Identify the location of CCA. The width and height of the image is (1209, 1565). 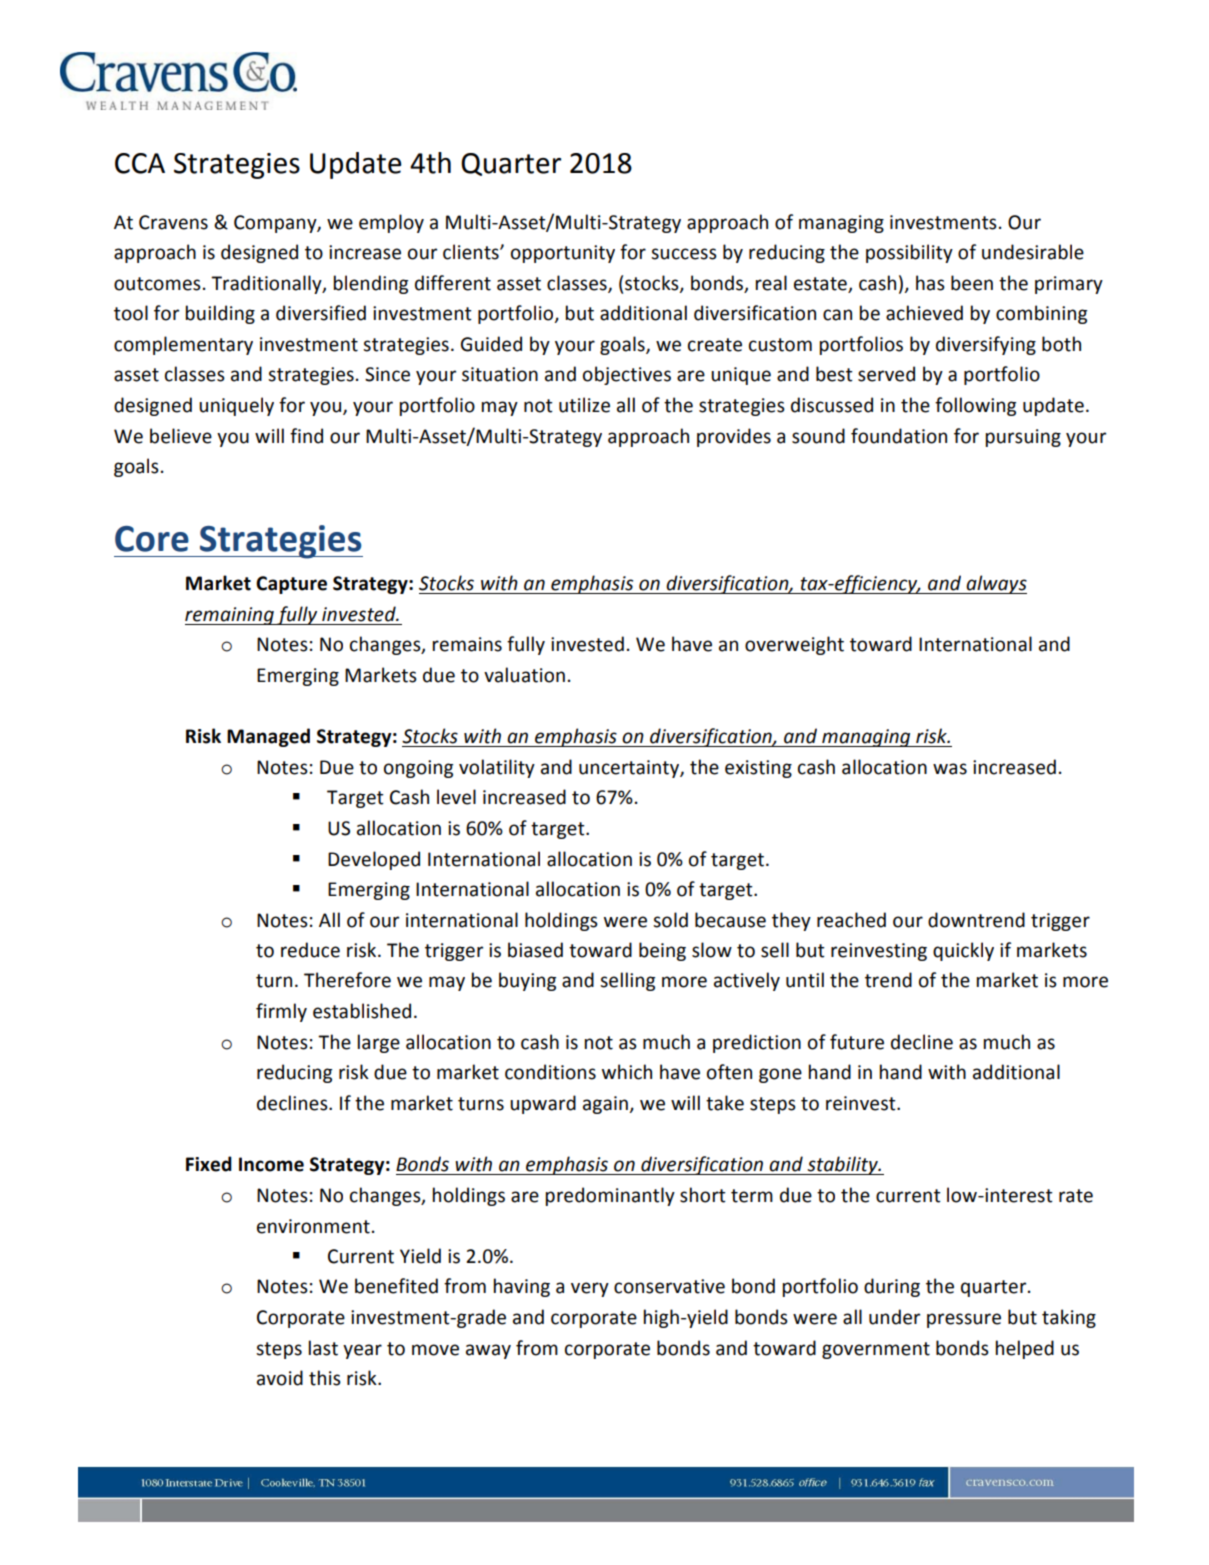
(140, 163).
